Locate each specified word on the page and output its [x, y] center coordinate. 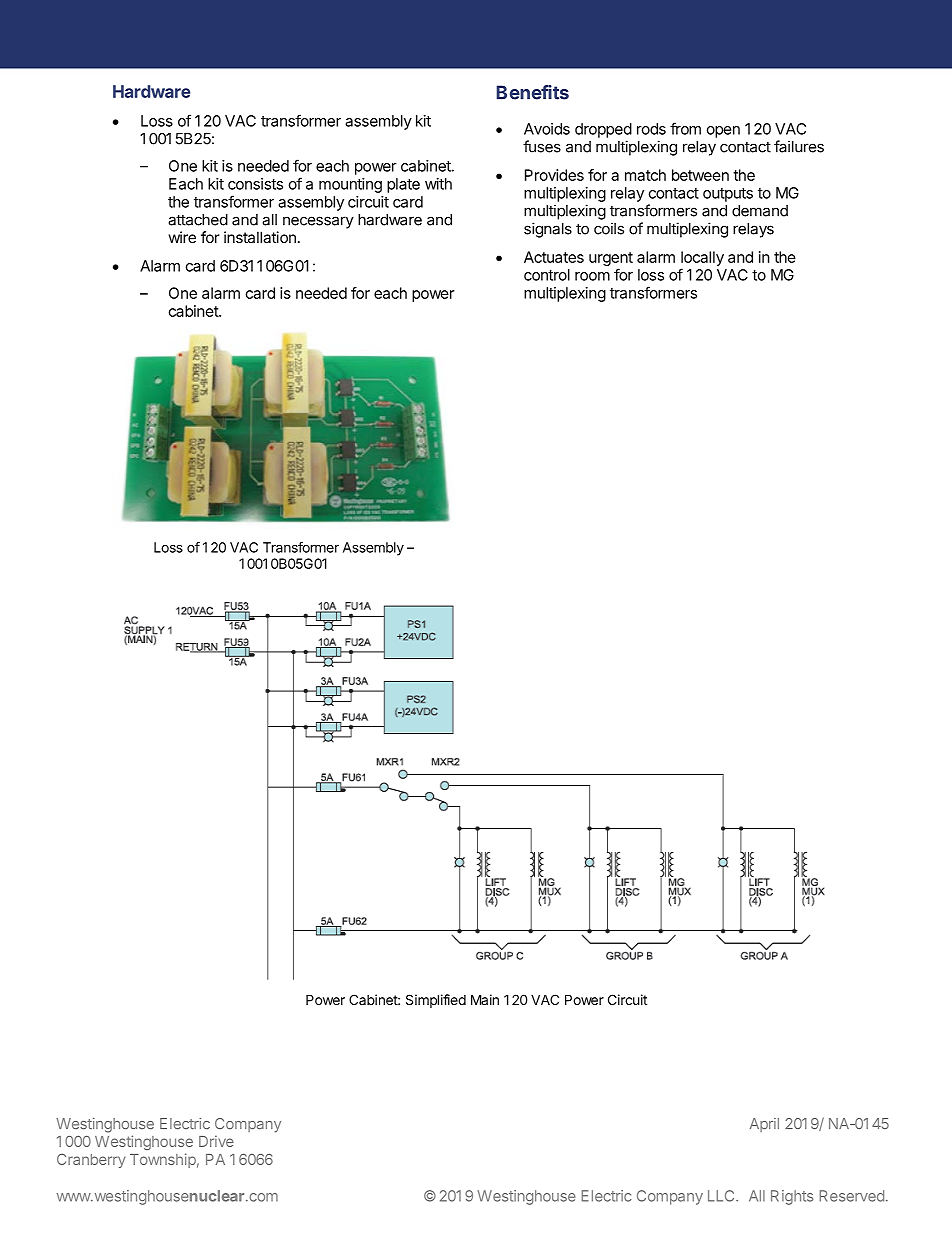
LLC [722, 1196]
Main [485, 999]
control [547, 275]
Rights [792, 1197]
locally [702, 258]
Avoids [547, 129]
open [723, 132]
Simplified [436, 1001]
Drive [216, 1141]
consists [255, 184]
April [764, 1125]
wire [182, 237]
